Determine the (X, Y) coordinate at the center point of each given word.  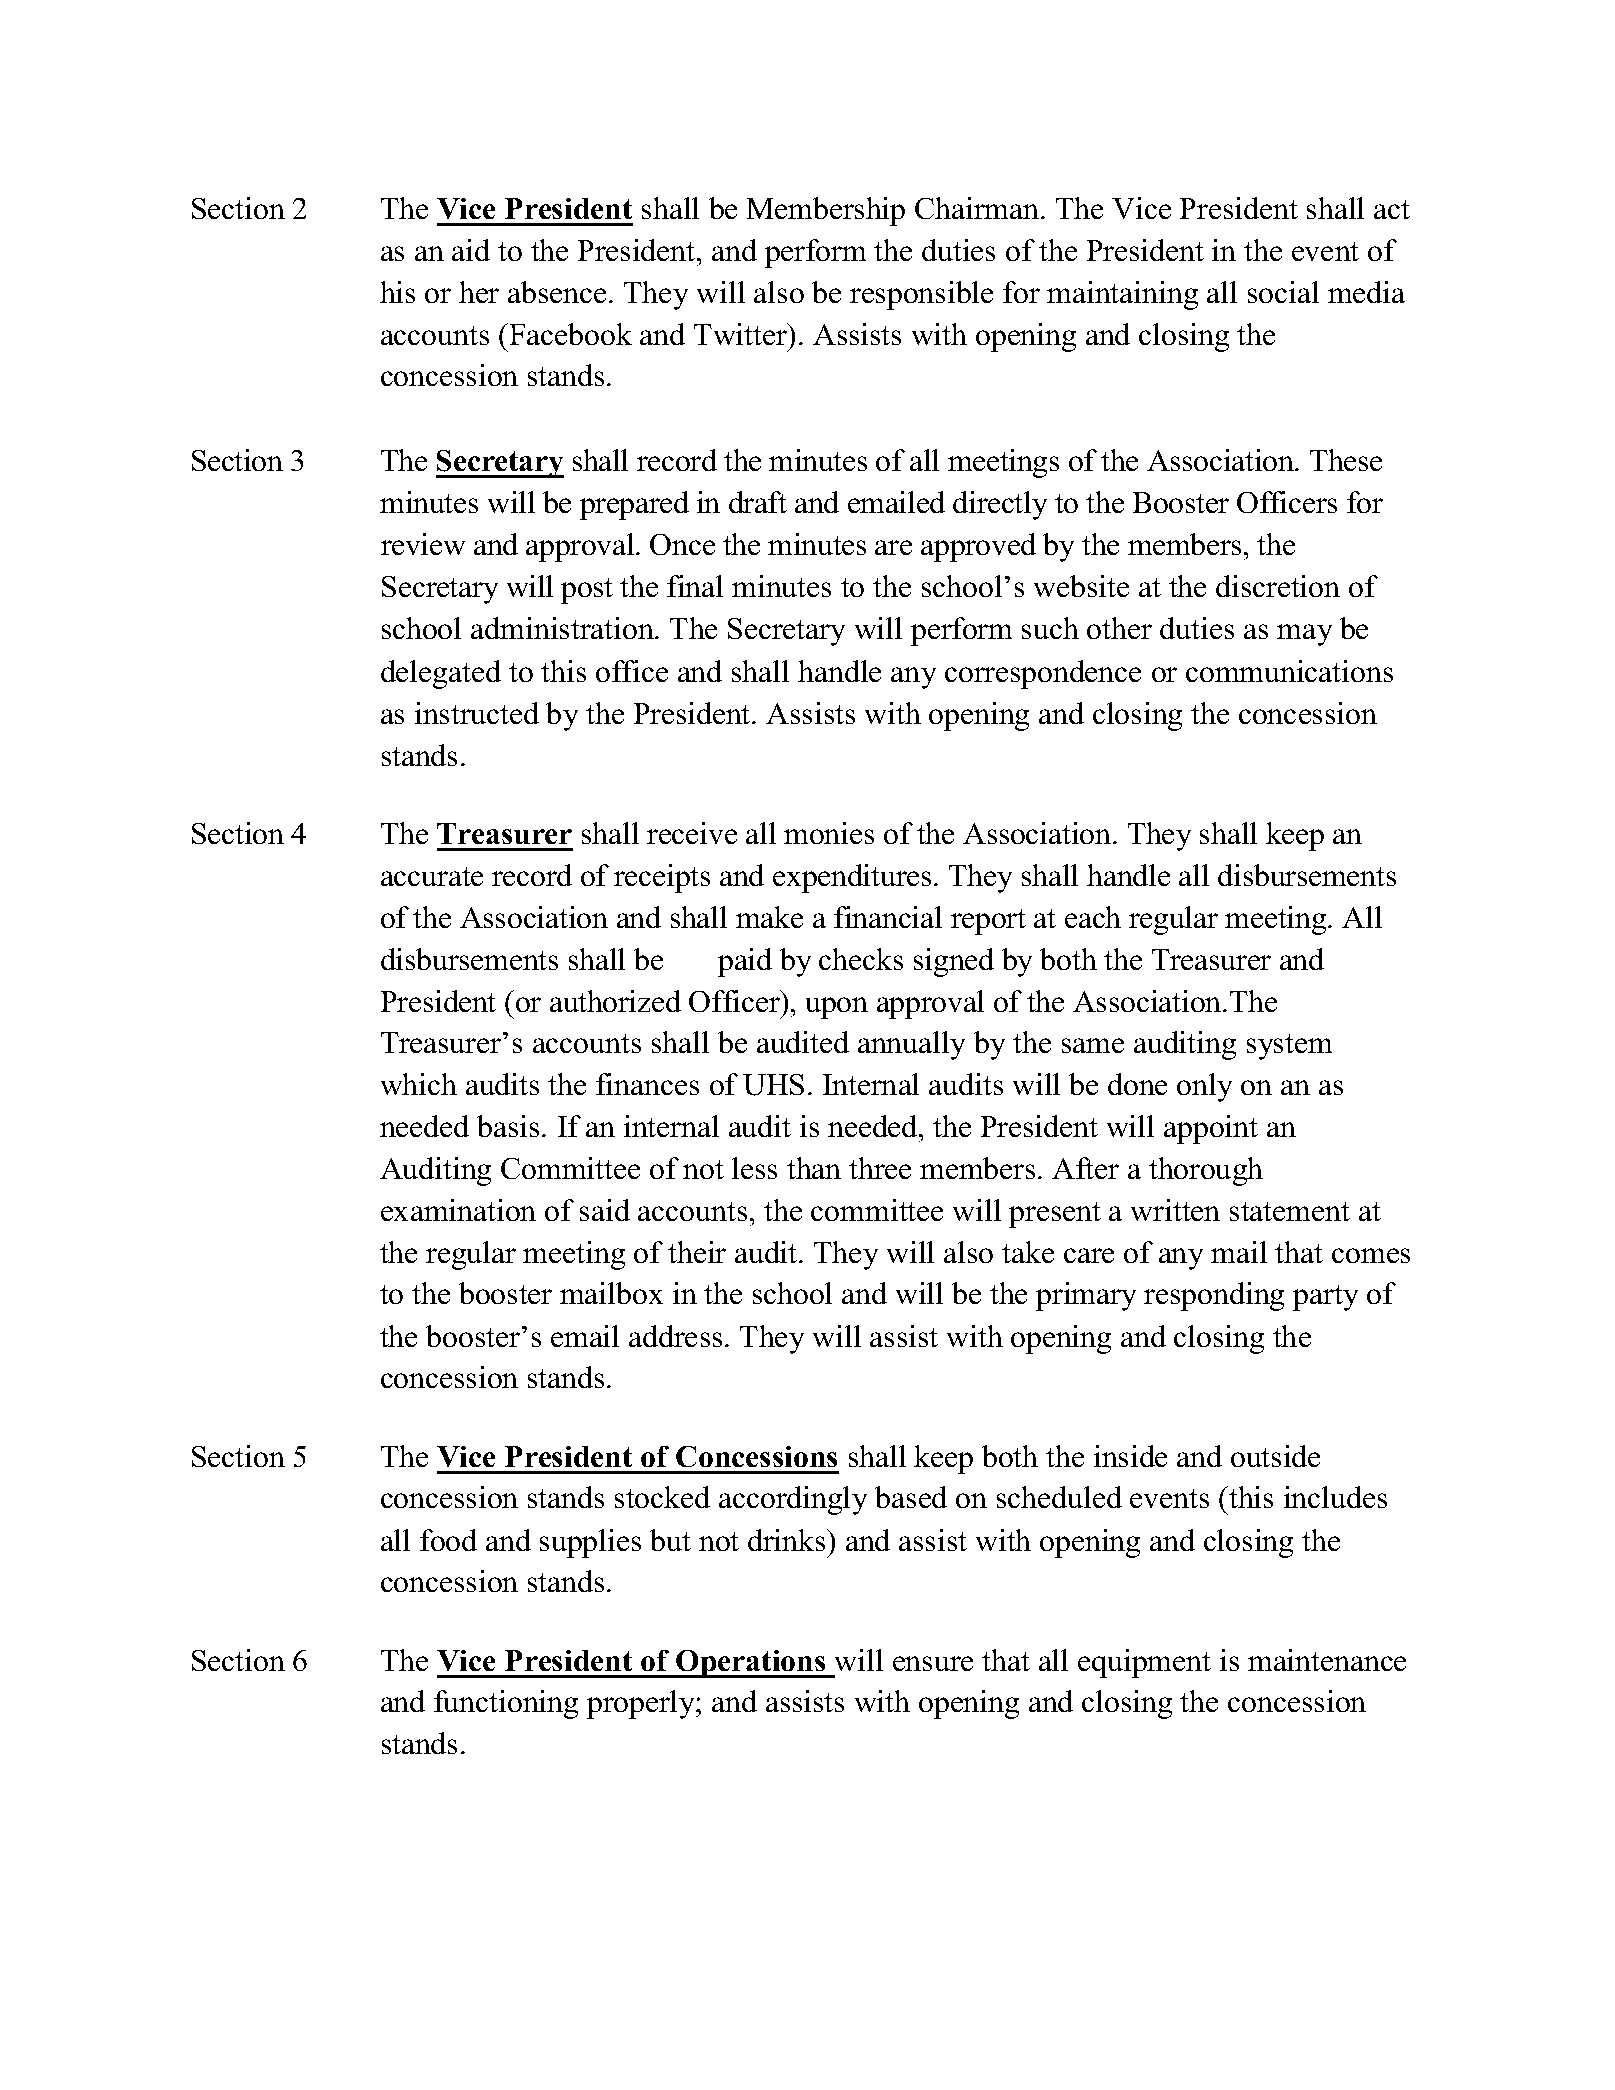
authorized (615, 1001)
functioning (506, 1704)
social (1283, 292)
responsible (921, 295)
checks (861, 959)
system (1289, 1047)
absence (557, 292)
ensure (933, 1663)
